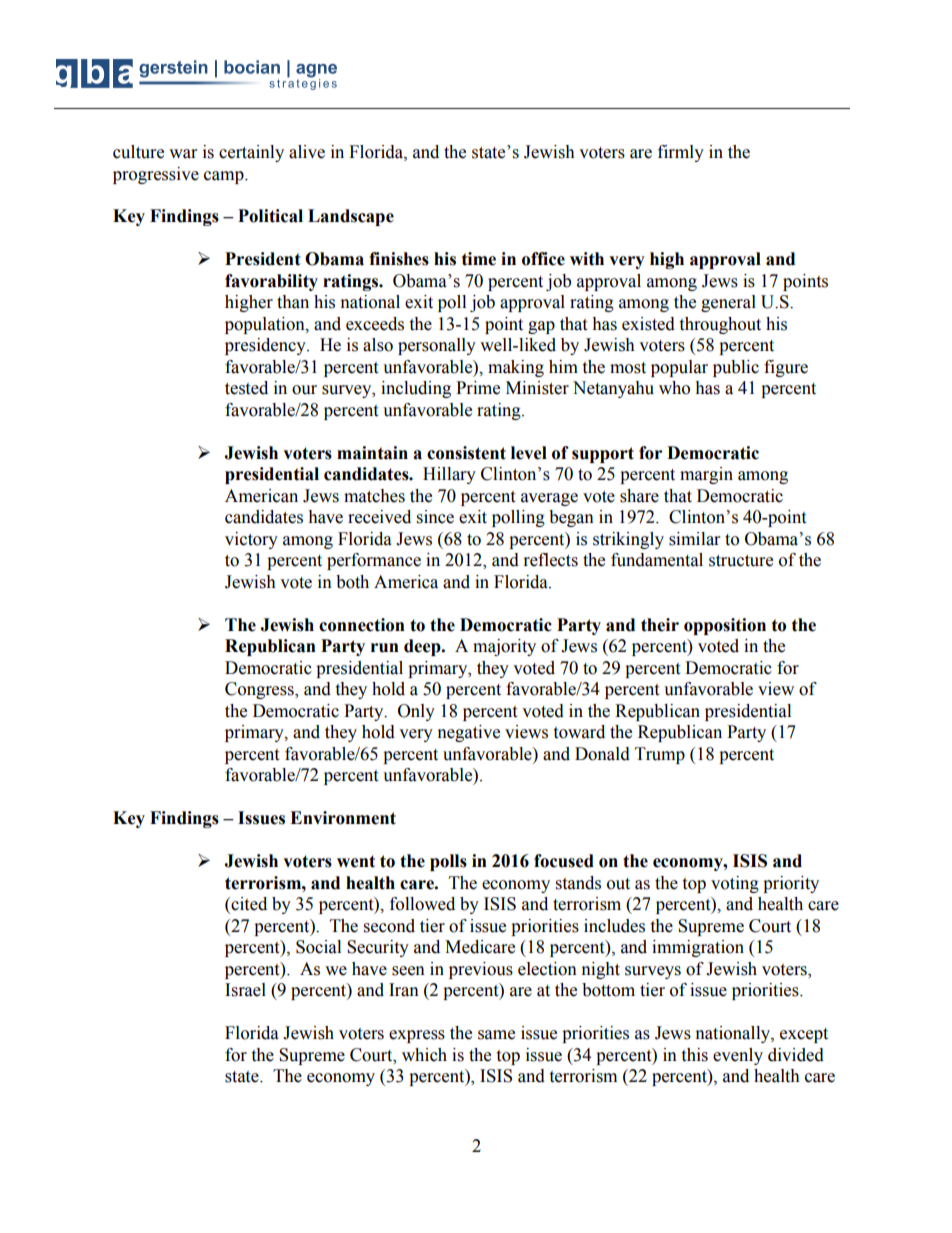 Image resolution: width=952 pixels, height=1233 pixels. What do you see at coordinates (245, 990) in the screenshot?
I see `Israel` at bounding box center [245, 990].
